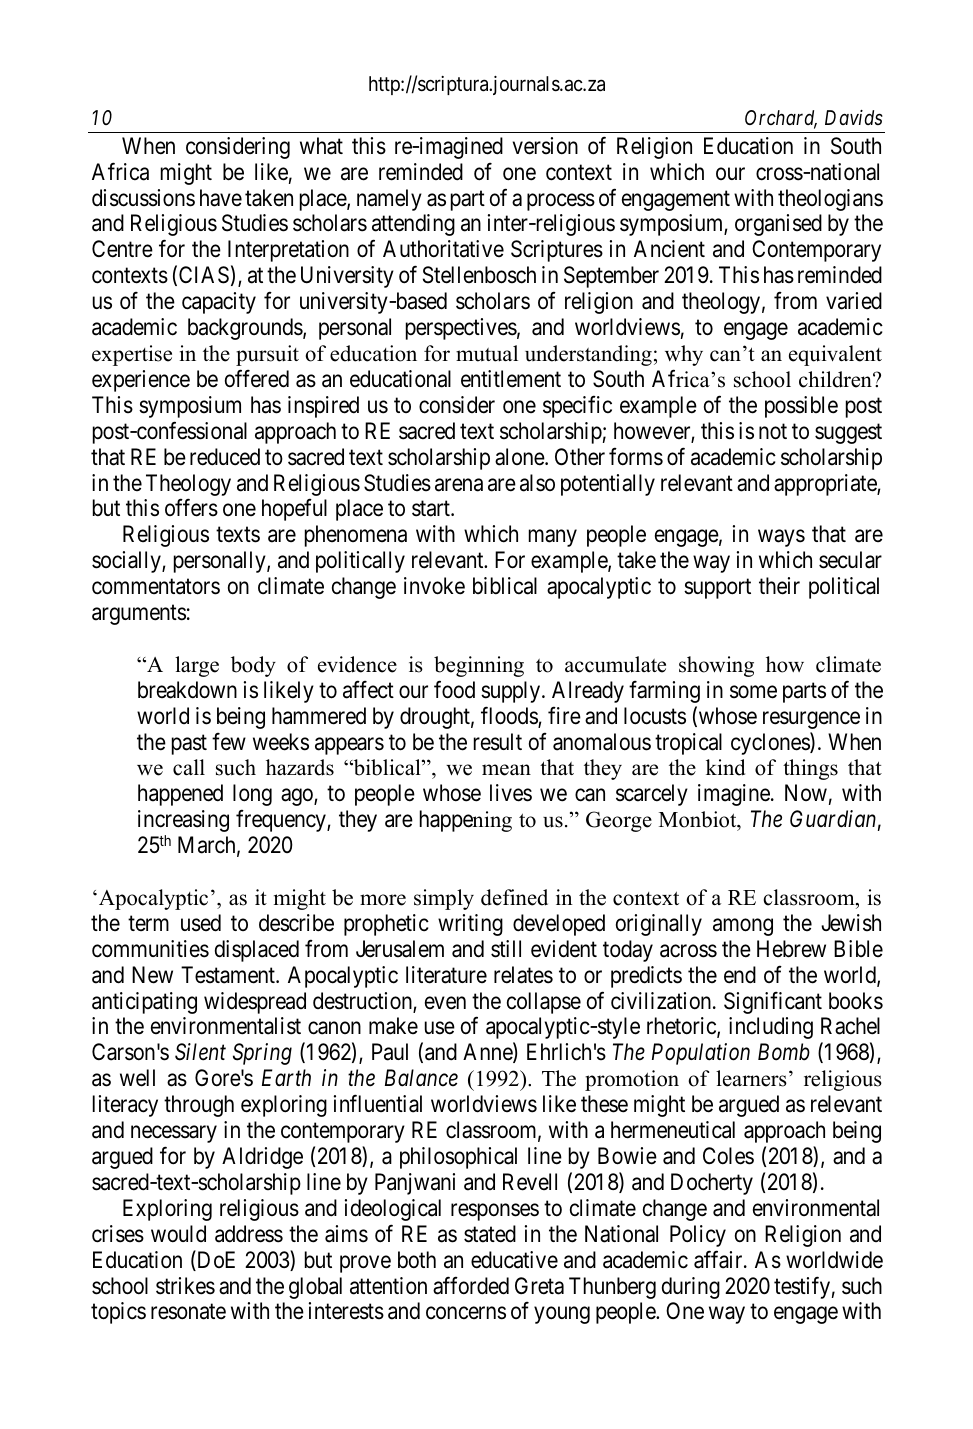 The width and height of the document is (973, 1429). Describe the element at coordinates (187, 690) in the document. I see `breakdown` at that location.
